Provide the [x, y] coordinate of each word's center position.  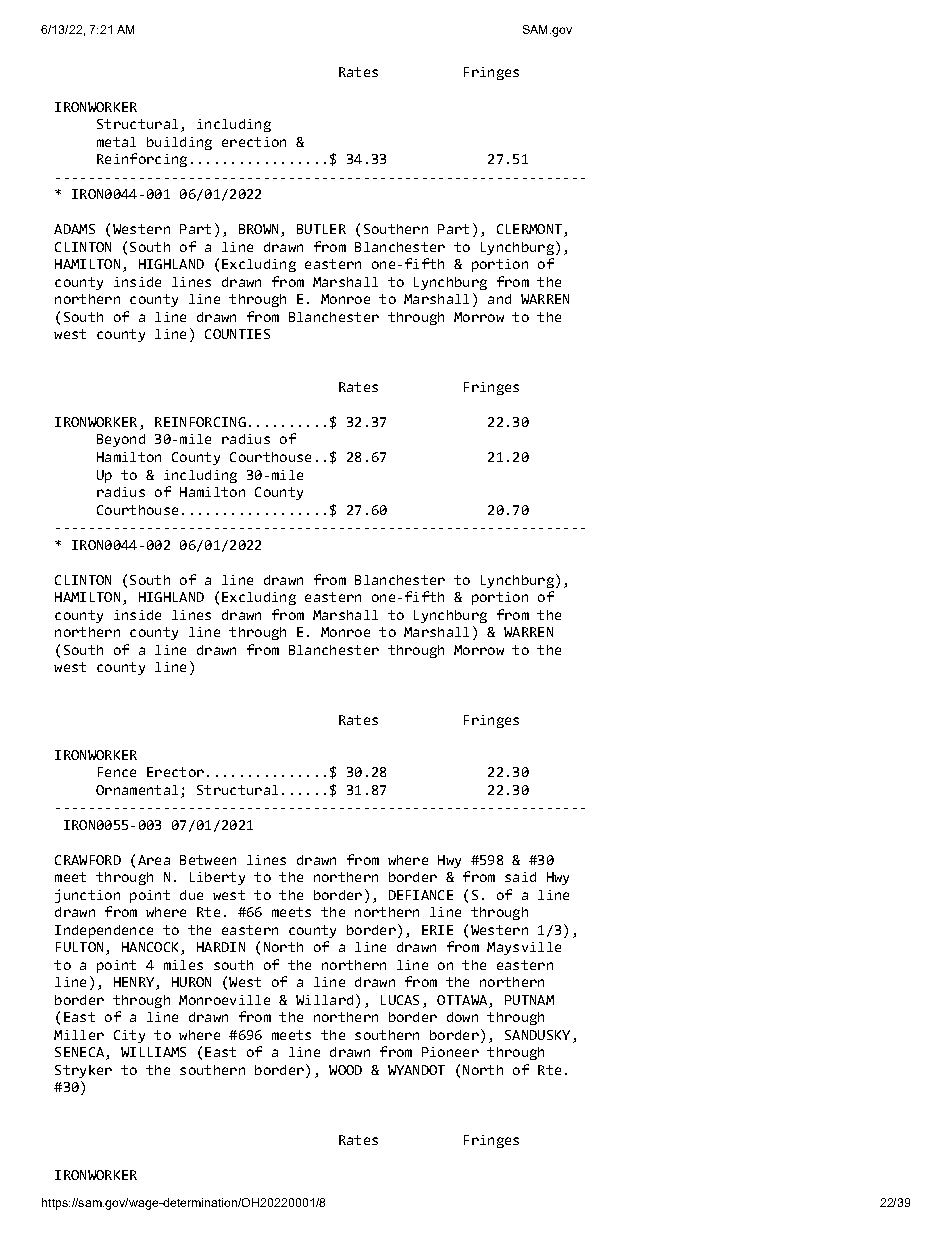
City [129, 1036]
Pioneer [450, 1052]
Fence [117, 772]
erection [254, 142]
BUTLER [321, 229]
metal [116, 142]
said [520, 877]
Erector [175, 772]
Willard [324, 1000]
